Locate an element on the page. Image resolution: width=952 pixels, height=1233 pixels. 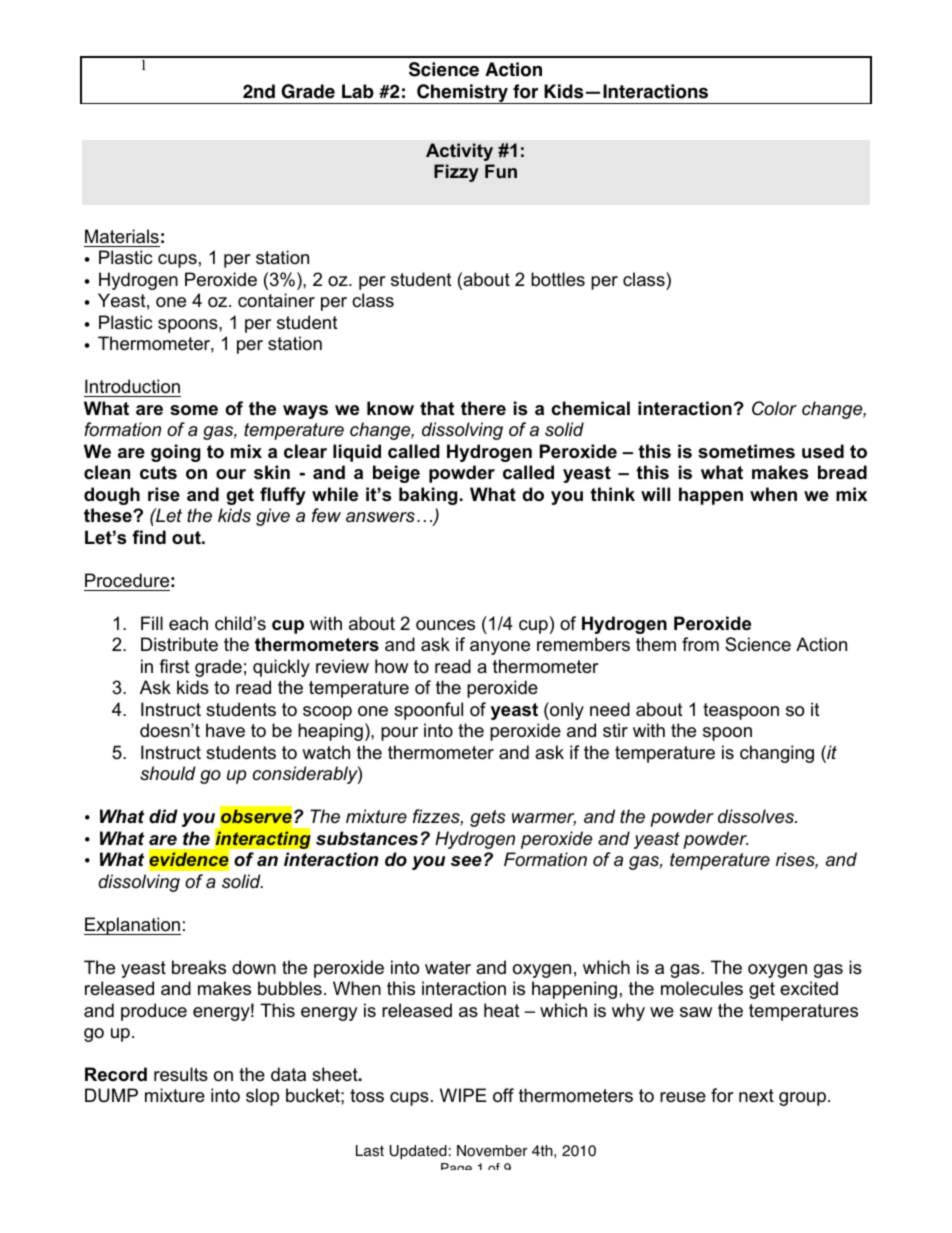
Materials is located at coordinates (122, 236).
